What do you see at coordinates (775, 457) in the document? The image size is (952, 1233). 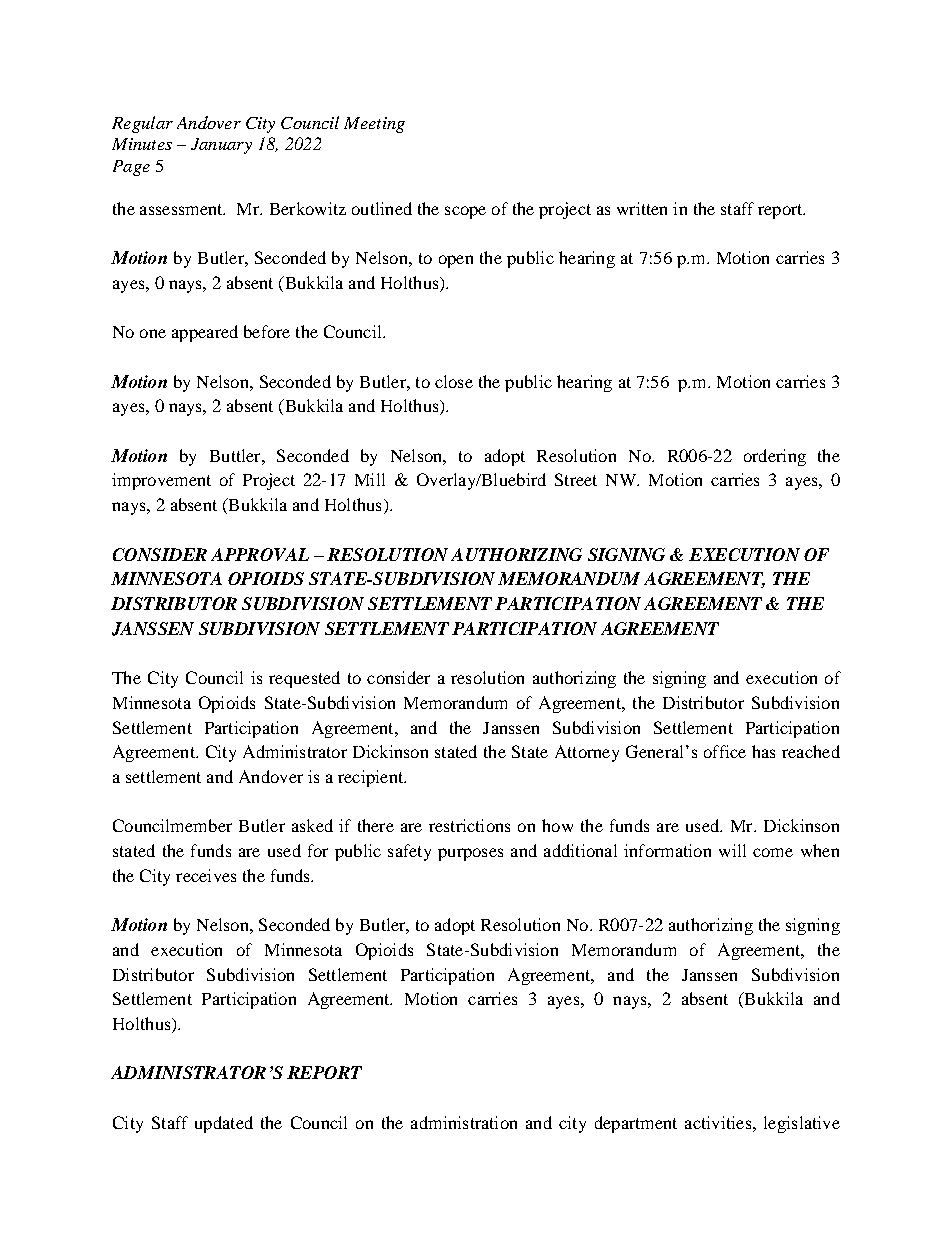 I see `ordering` at bounding box center [775, 457].
